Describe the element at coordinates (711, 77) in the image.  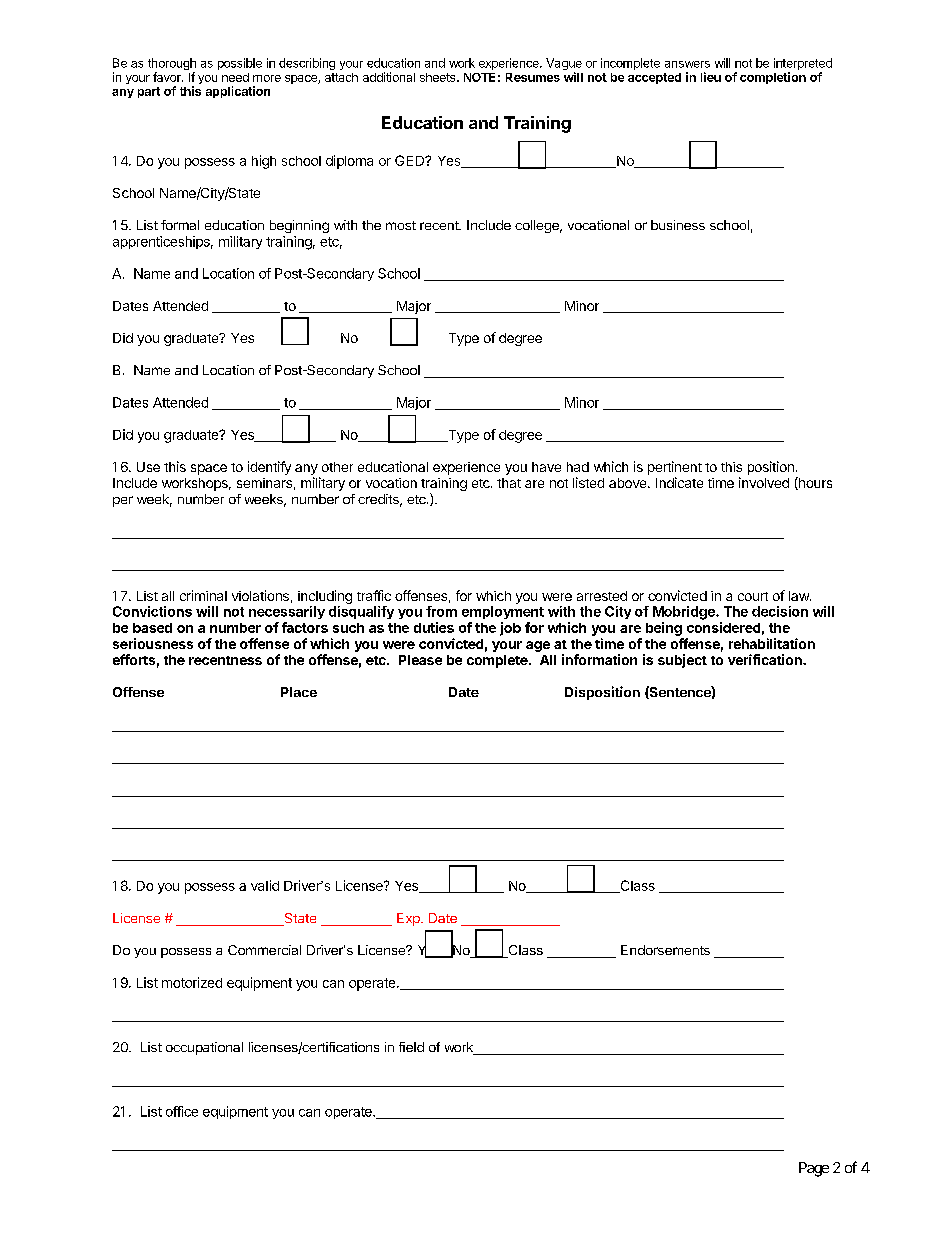
I see `lieu` at that location.
